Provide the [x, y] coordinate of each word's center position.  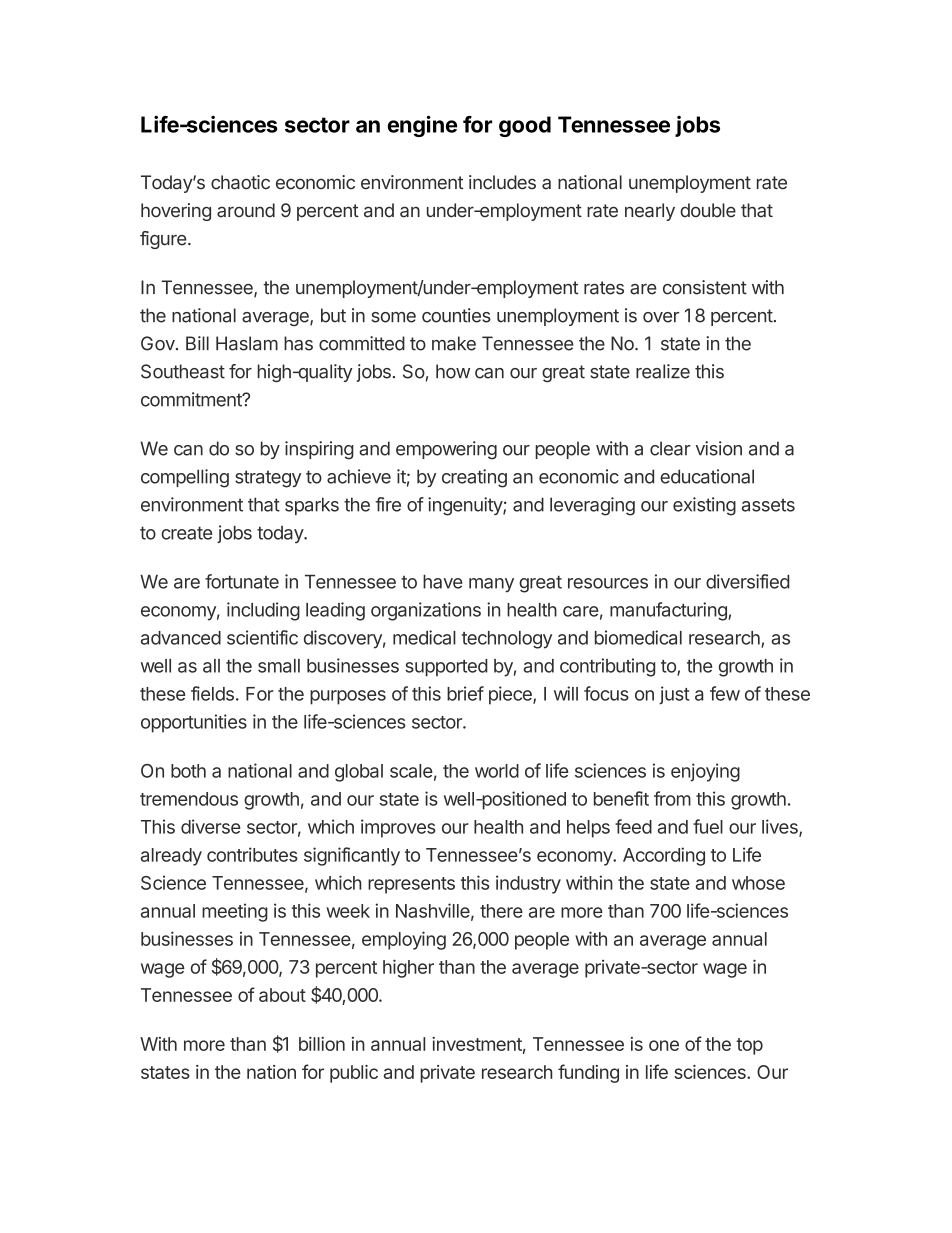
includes [502, 182]
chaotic [240, 182]
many [491, 585]
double [708, 210]
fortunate [242, 581]
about [282, 995]
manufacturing [669, 611]
